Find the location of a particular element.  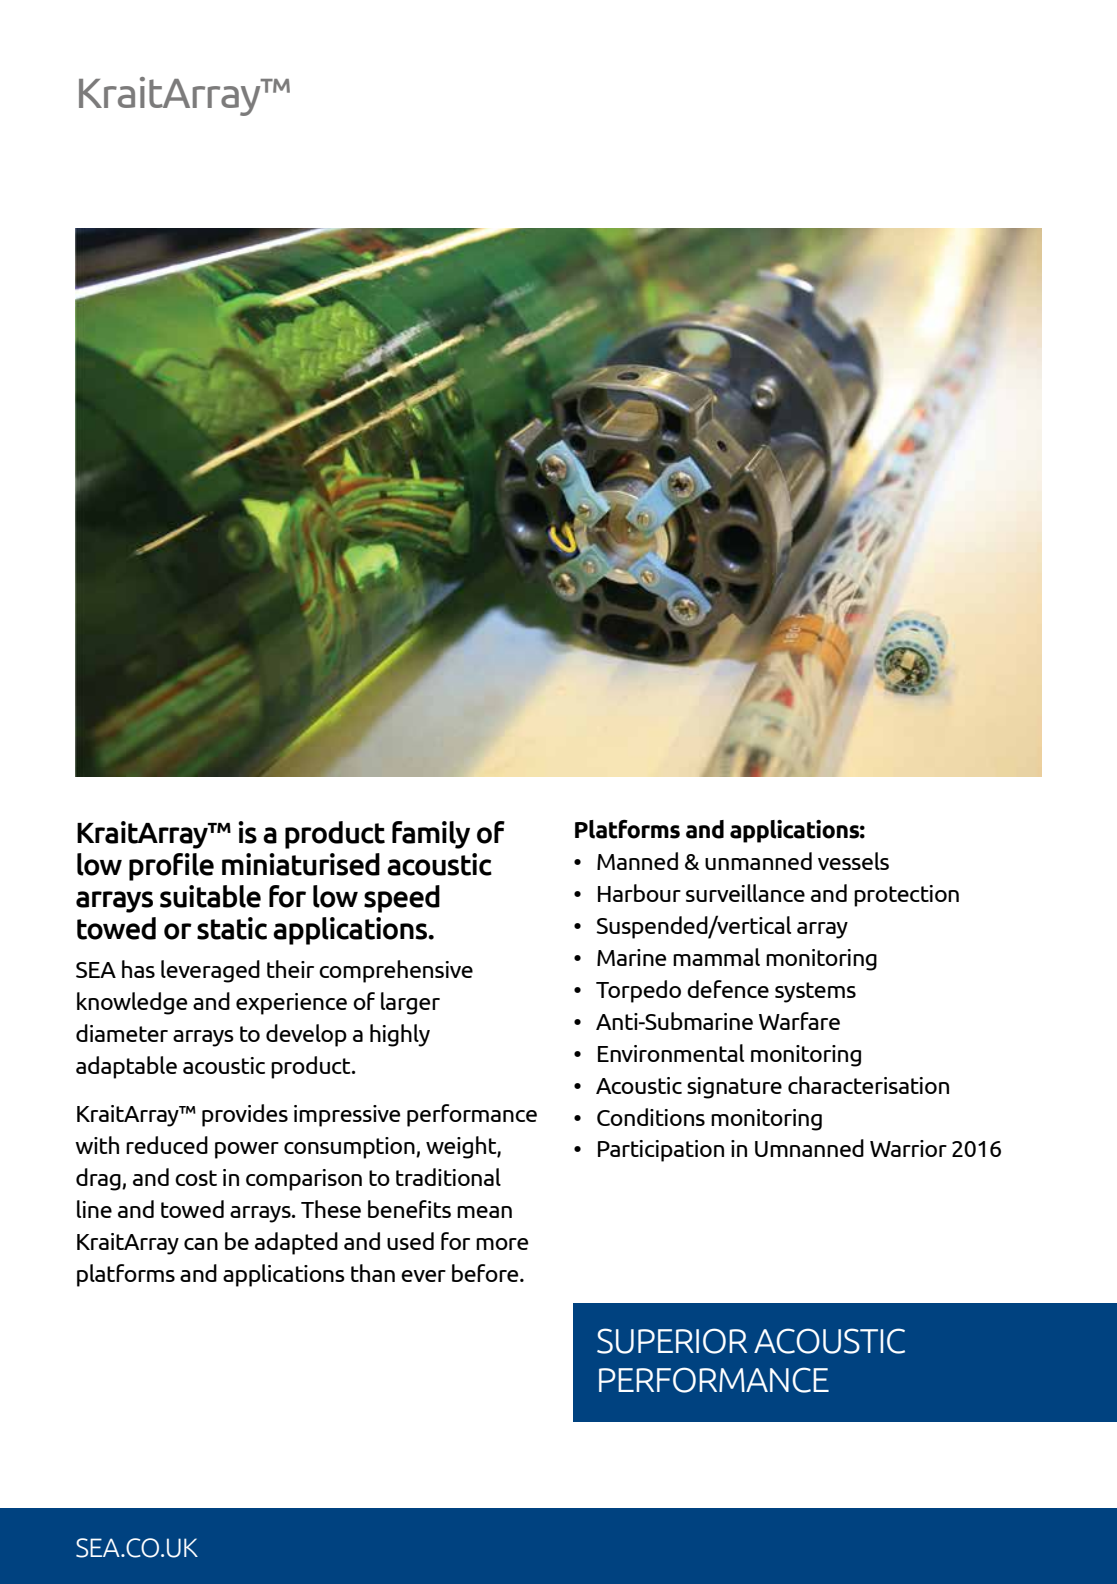

family is located at coordinates (431, 835).
